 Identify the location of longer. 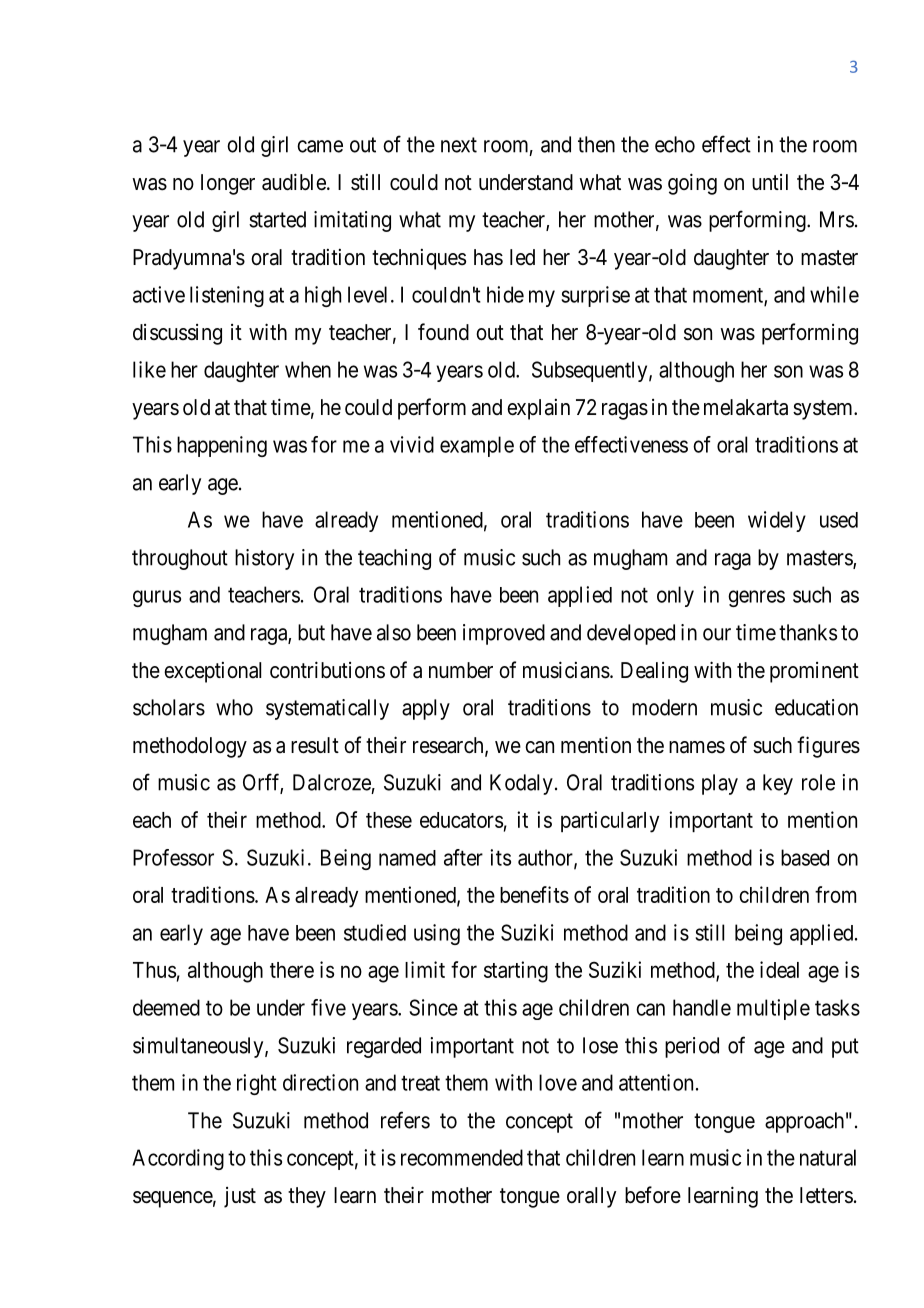
(228, 184).
